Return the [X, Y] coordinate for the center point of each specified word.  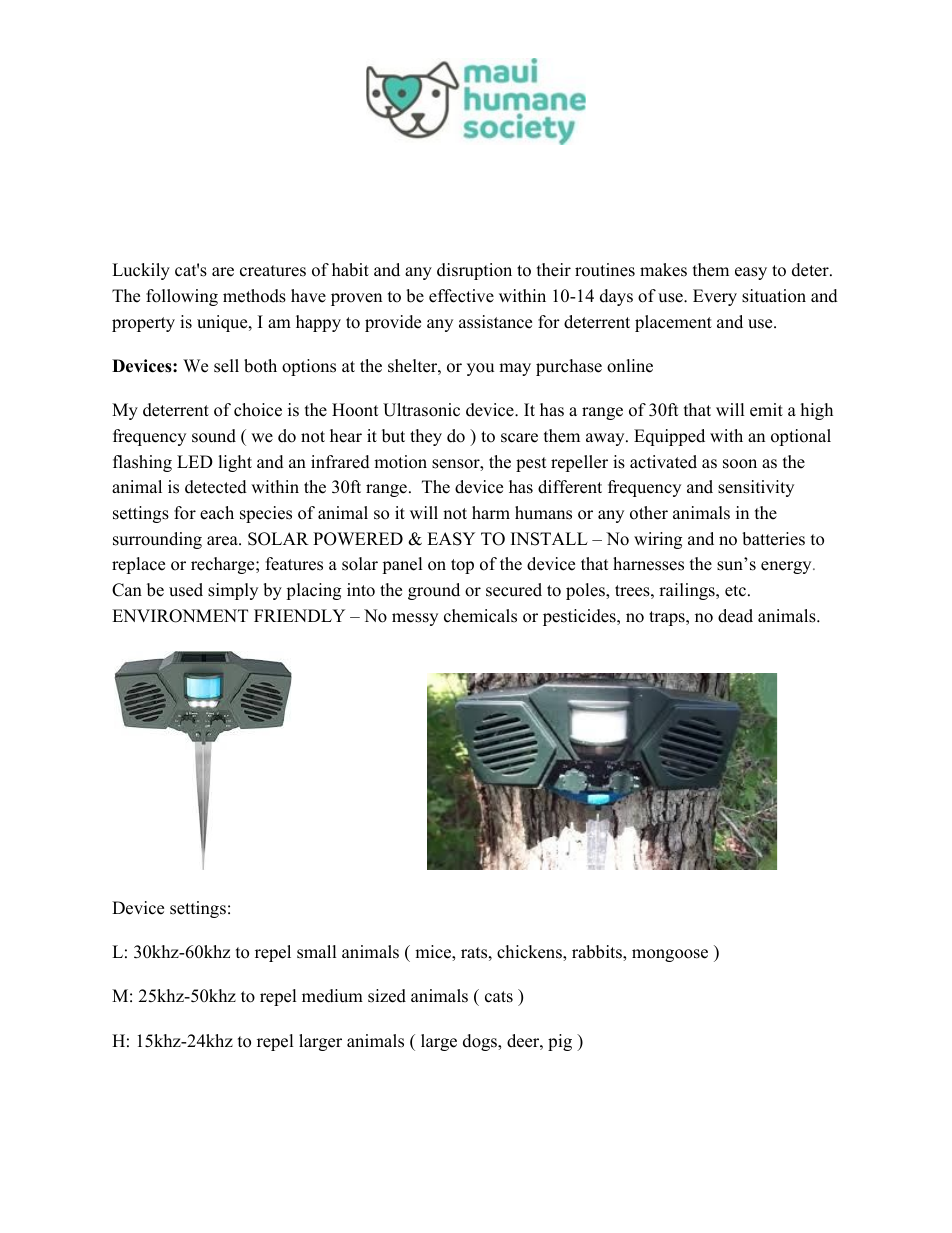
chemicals [480, 616]
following [182, 297]
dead [735, 616]
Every [715, 297]
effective [461, 296]
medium [332, 996]
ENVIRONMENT [180, 616]
